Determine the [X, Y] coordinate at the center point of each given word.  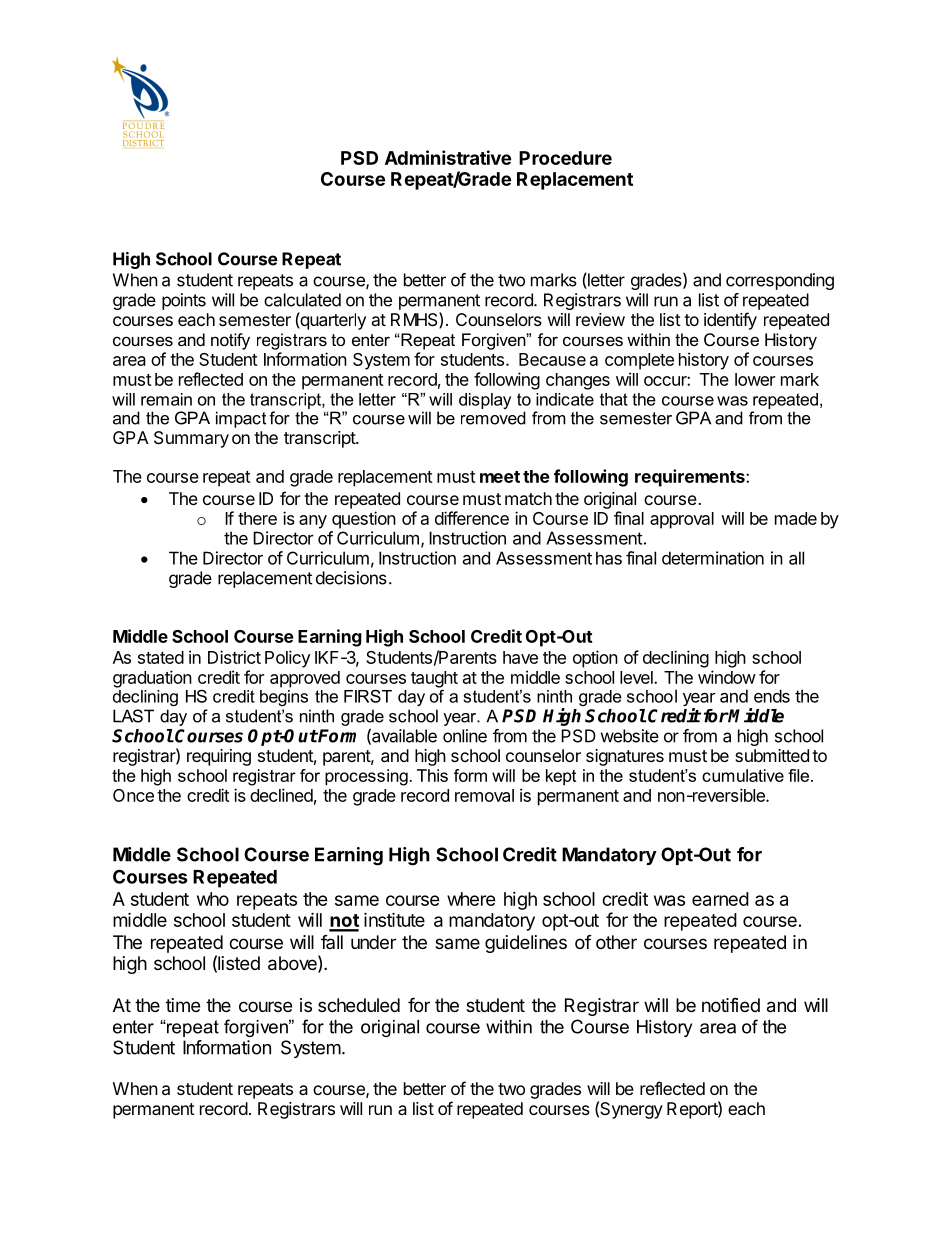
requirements [691, 478]
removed [493, 418]
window [727, 677]
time [183, 1005]
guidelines [526, 944]
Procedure [565, 158]
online [465, 736]
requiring [219, 757]
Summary [191, 439]
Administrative [448, 157]
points [184, 301]
